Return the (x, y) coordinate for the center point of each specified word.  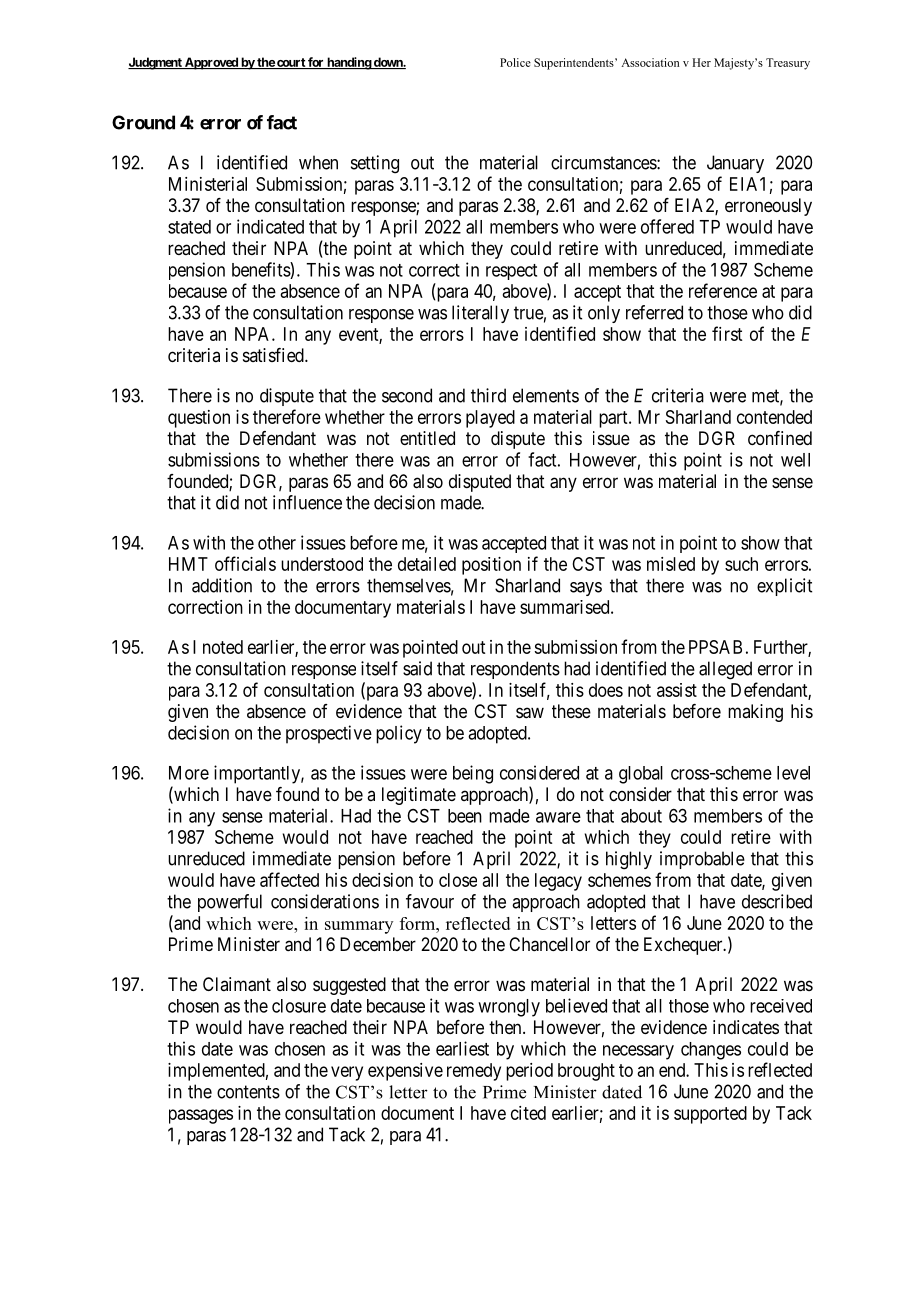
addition (222, 585)
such (741, 564)
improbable (702, 860)
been (465, 816)
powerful (230, 903)
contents (248, 1092)
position (491, 566)
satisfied (274, 355)
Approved (211, 63)
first (727, 333)
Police (515, 62)
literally (480, 314)
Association (650, 62)
